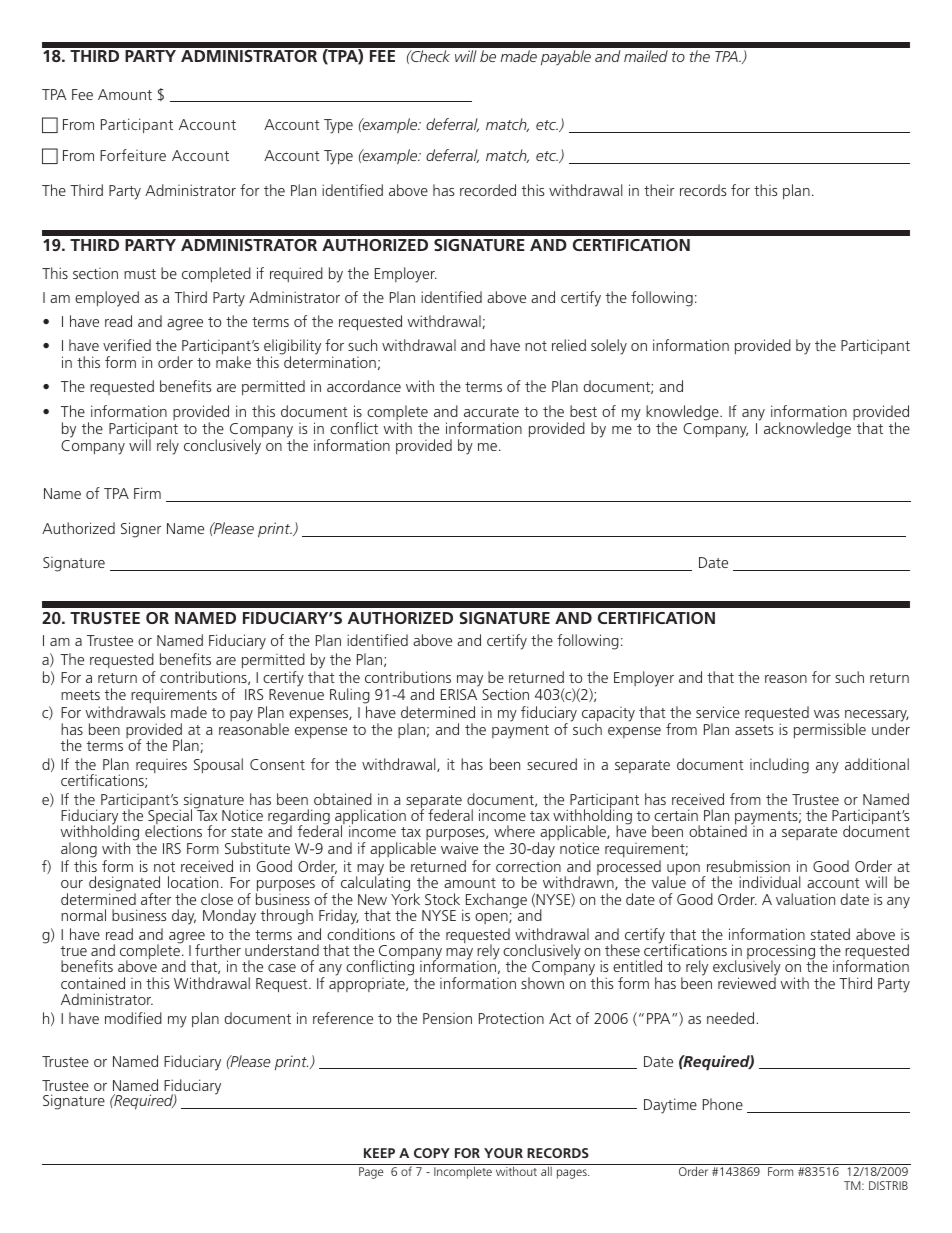 The image size is (952, 1233). What do you see at coordinates (459, 694) in the screenshot?
I see `ERISA` at bounding box center [459, 694].
